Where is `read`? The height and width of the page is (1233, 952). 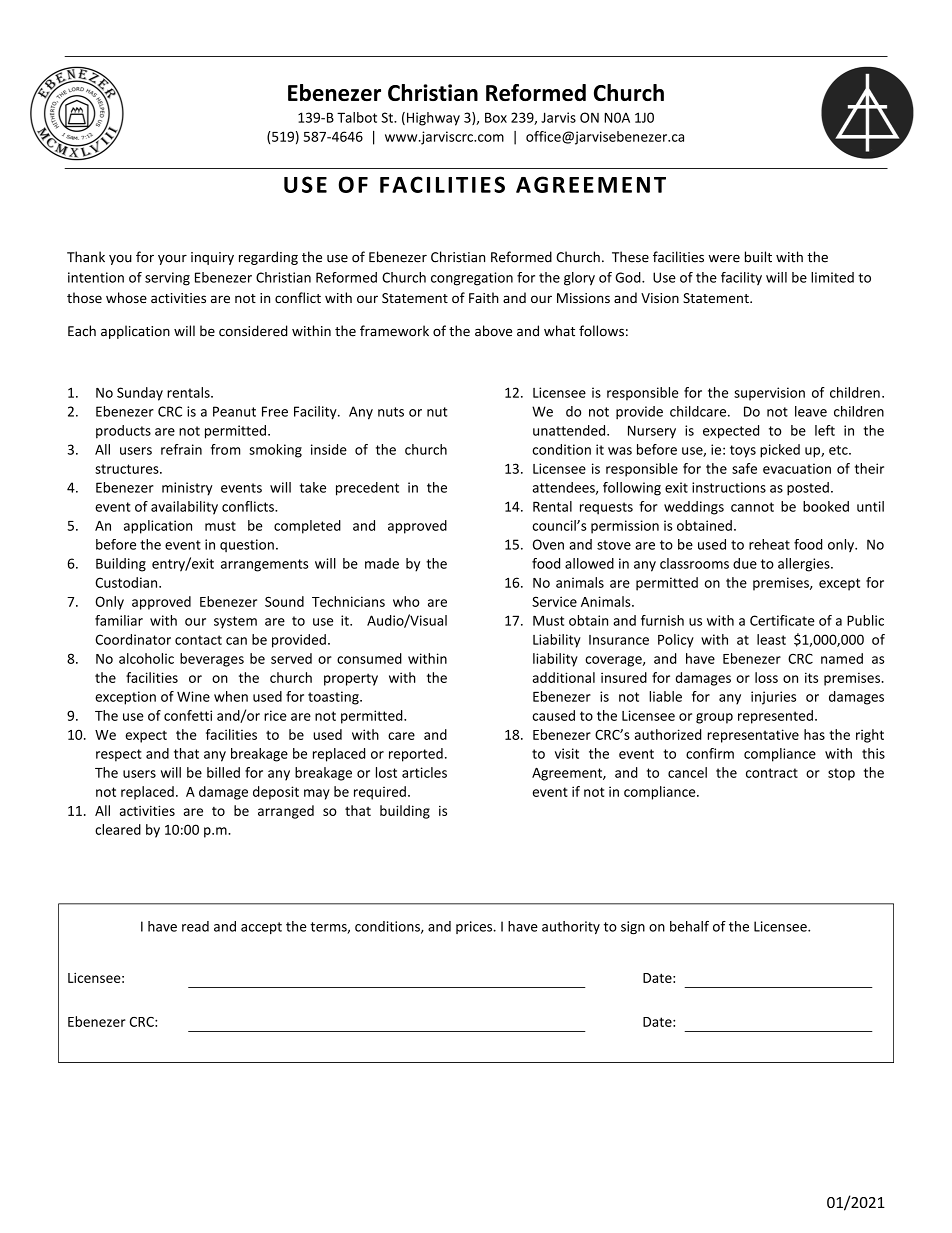 read is located at coordinates (195, 926).
